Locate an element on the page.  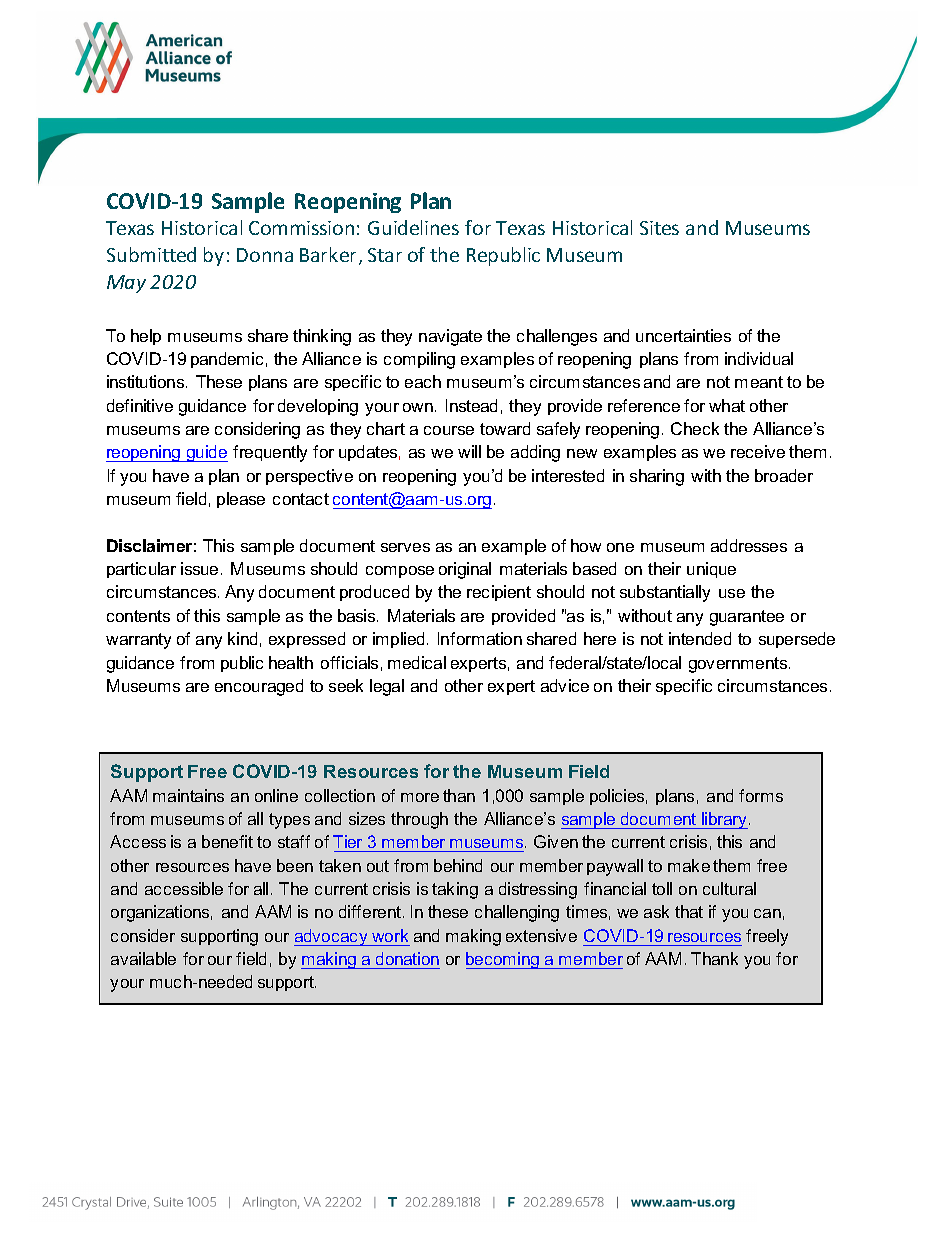
medical is located at coordinates (417, 662).
